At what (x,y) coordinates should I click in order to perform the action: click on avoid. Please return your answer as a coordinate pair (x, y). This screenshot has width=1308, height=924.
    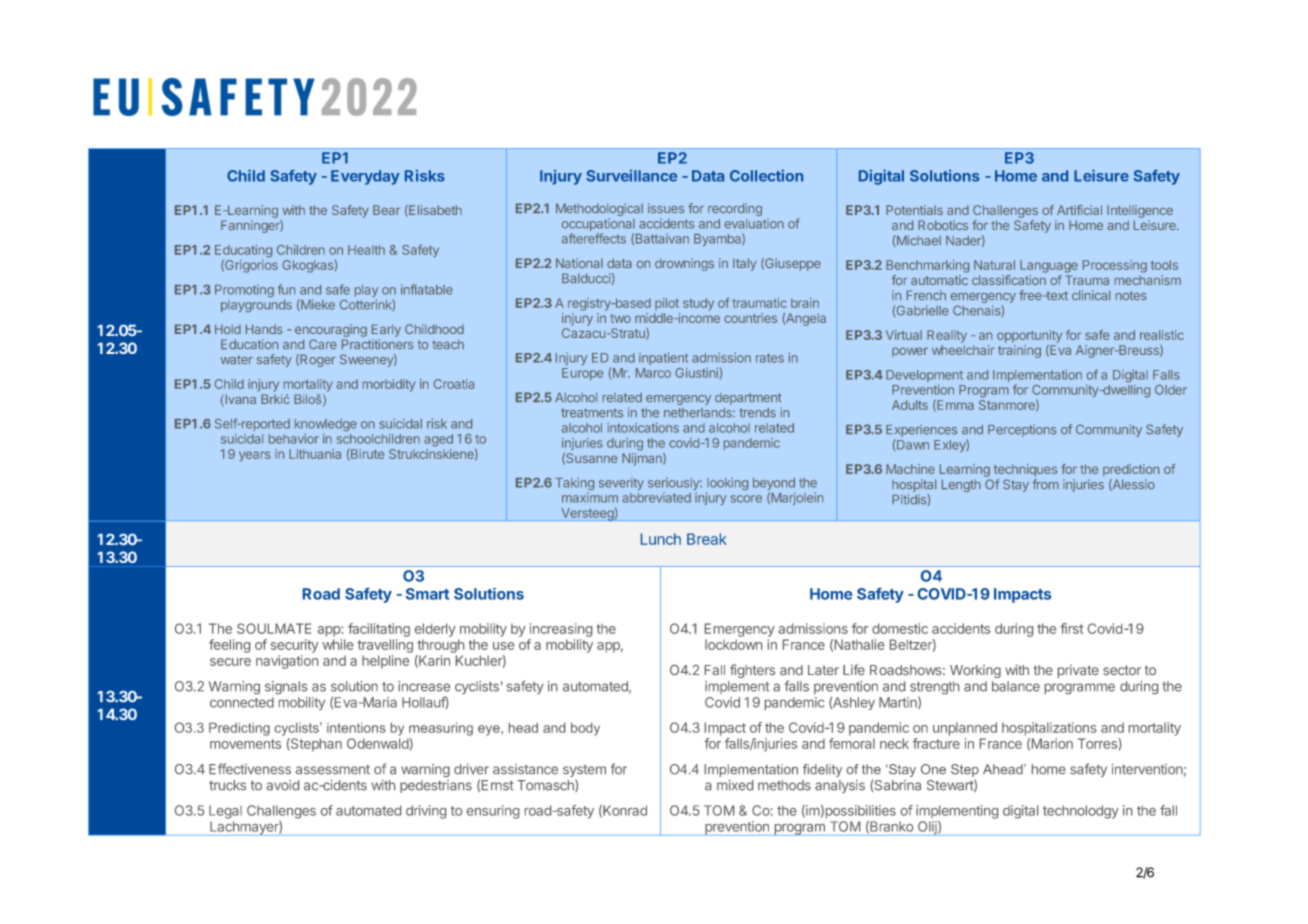
    Looking at the image, I should click on (282, 785).
